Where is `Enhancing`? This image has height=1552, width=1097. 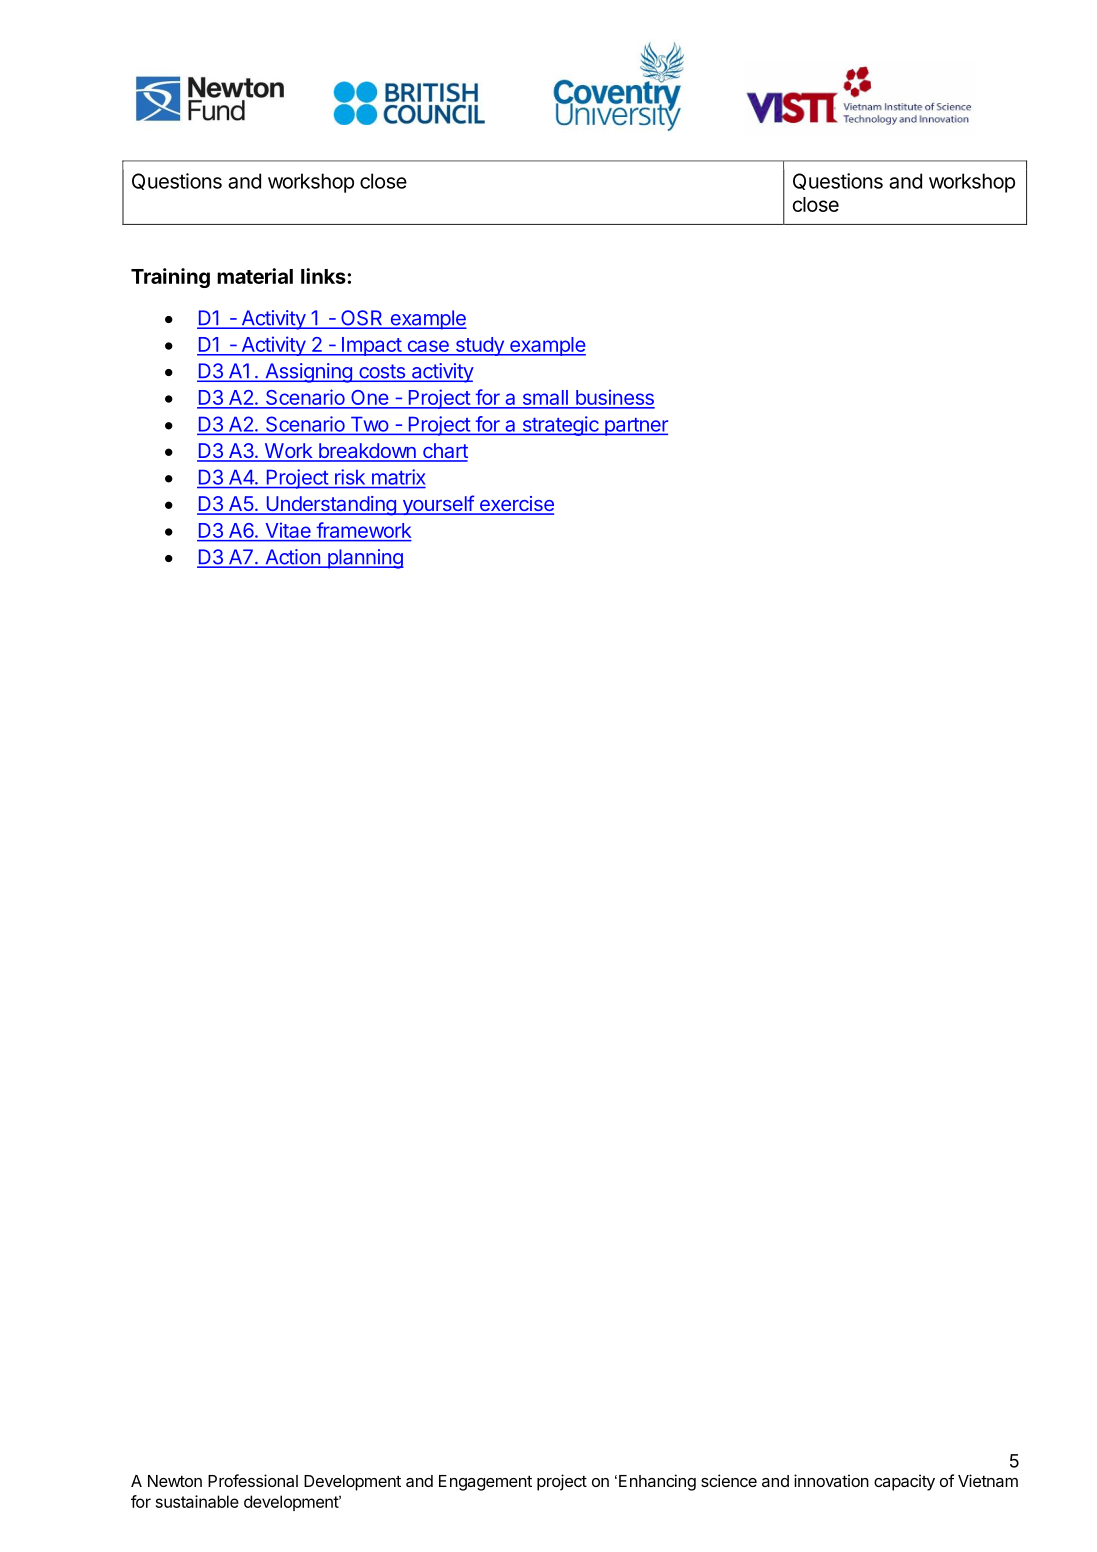
Enhancing is located at coordinates (657, 1482).
